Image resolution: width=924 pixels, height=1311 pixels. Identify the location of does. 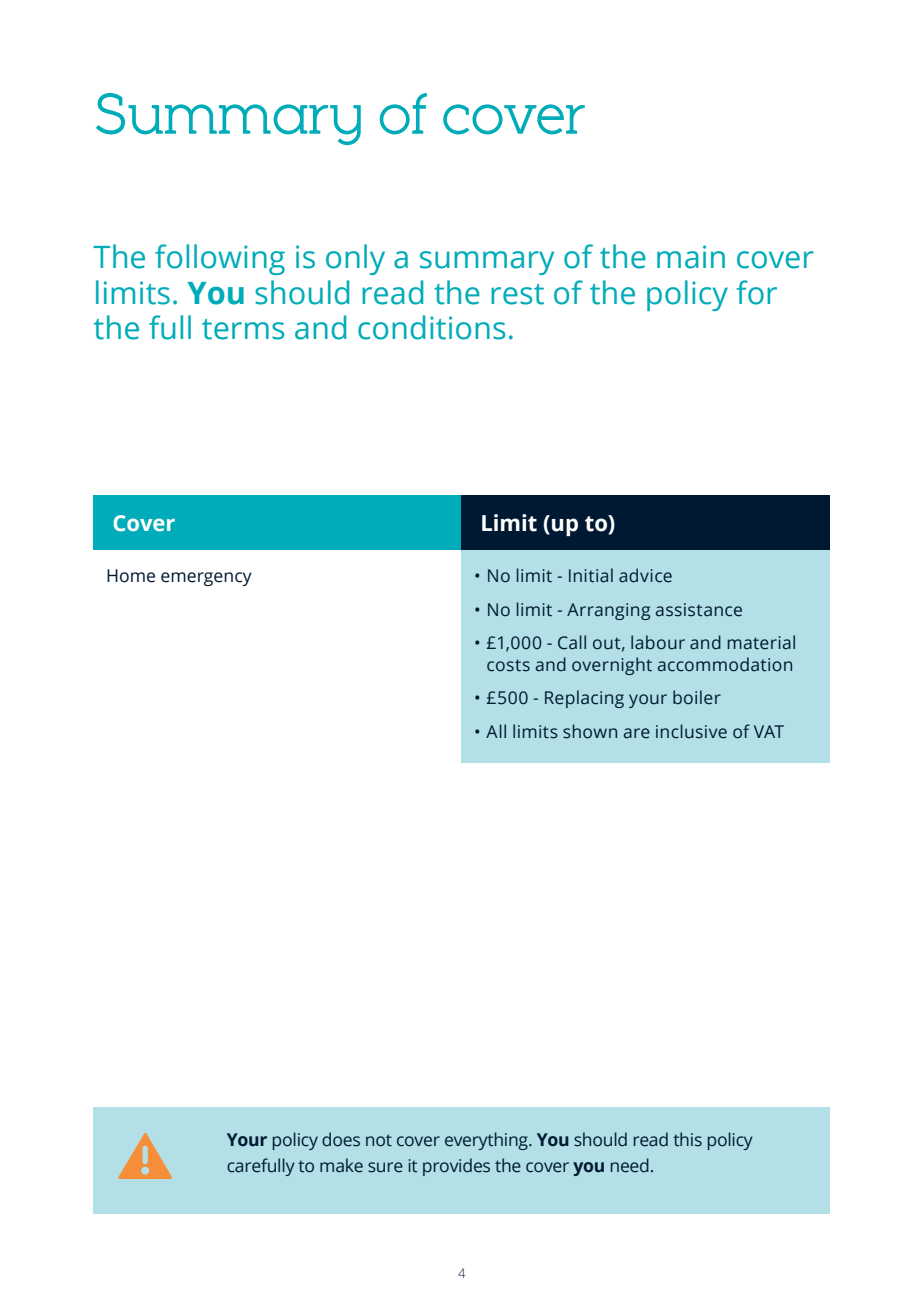
(341, 1139).
